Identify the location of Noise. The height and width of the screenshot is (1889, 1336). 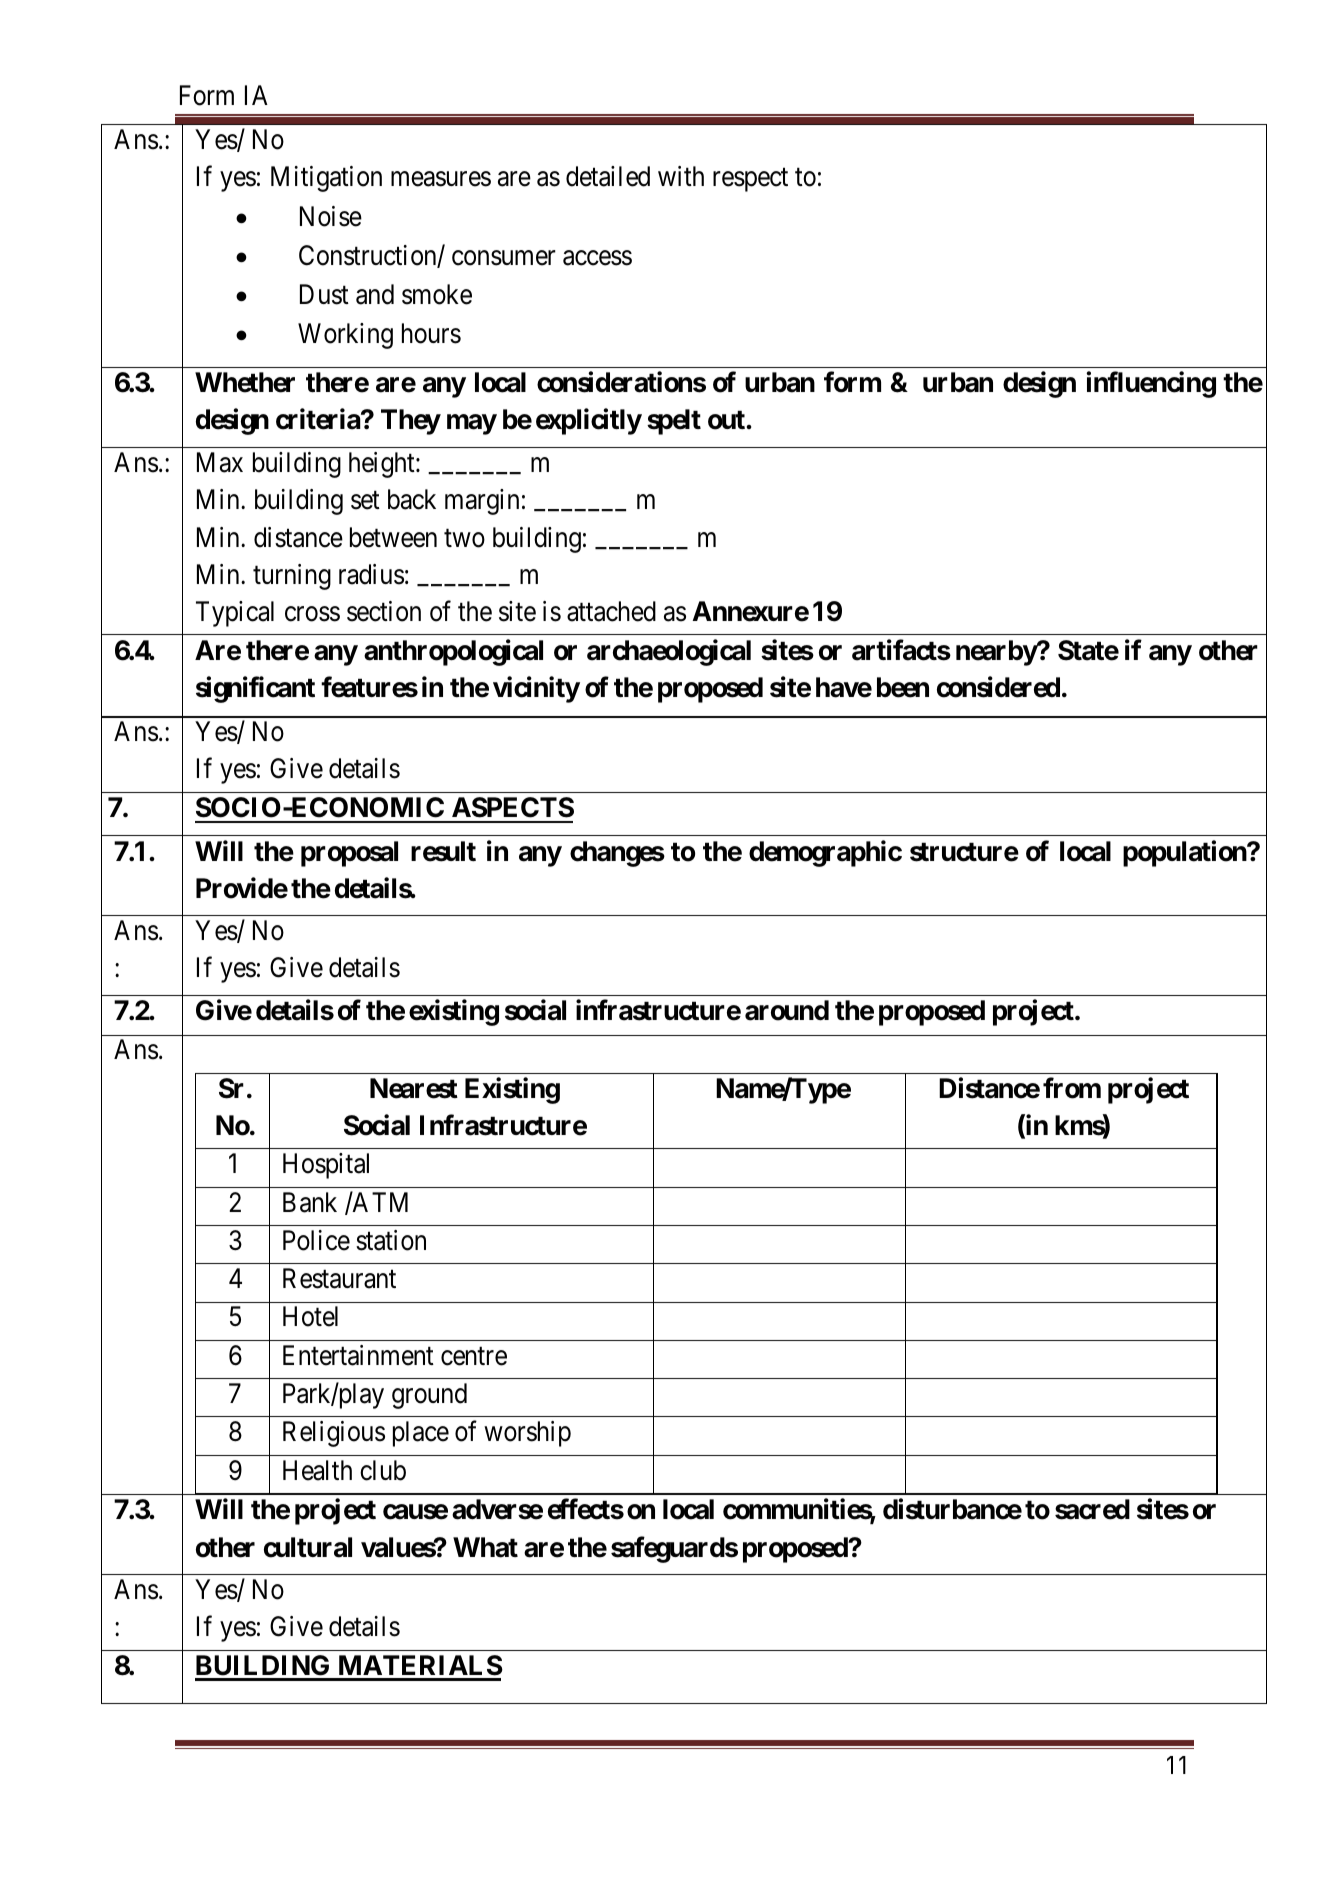
(331, 216).
